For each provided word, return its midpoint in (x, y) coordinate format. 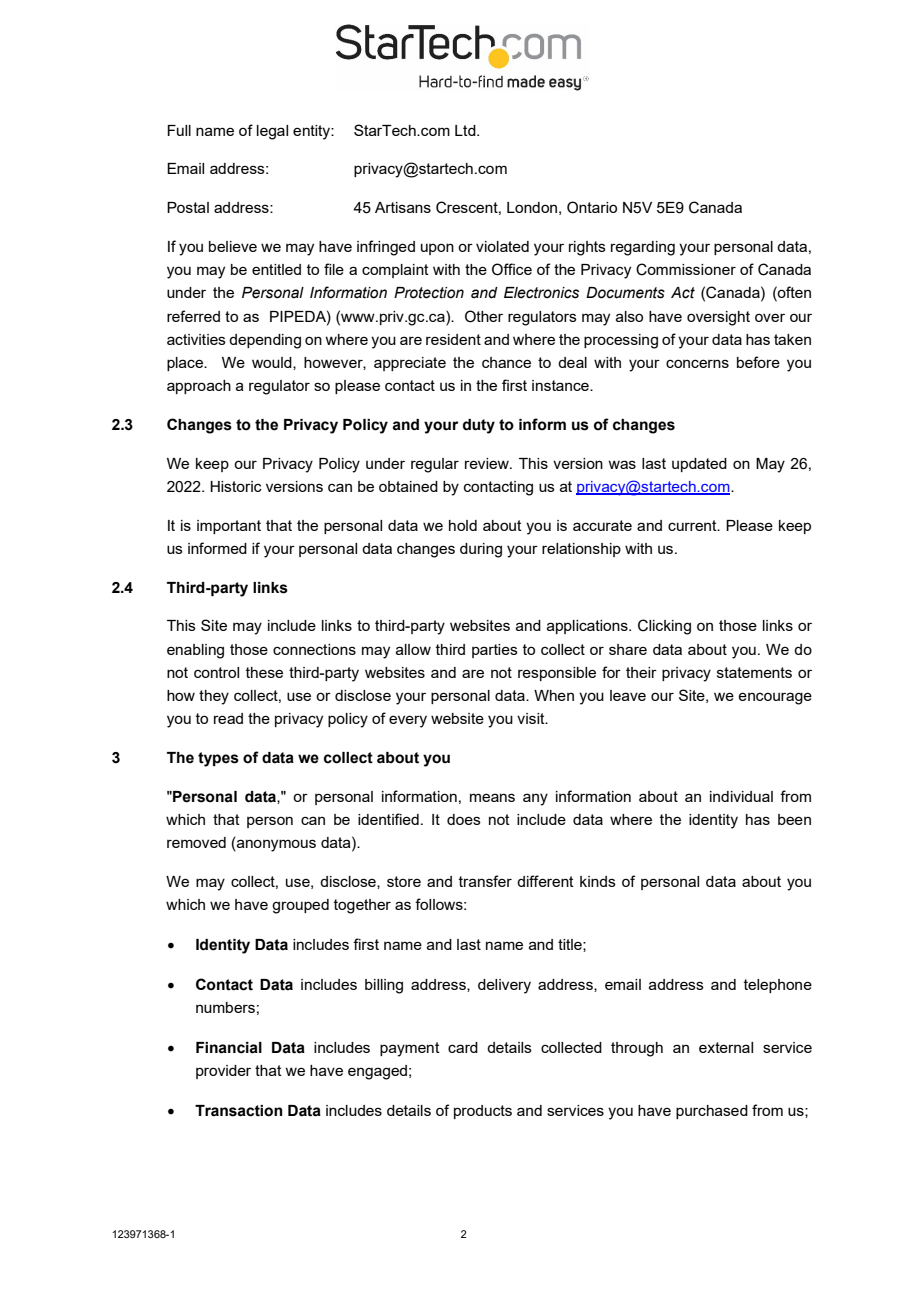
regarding (643, 248)
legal (272, 132)
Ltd (466, 130)
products (483, 1112)
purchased (712, 1112)
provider (223, 1072)
